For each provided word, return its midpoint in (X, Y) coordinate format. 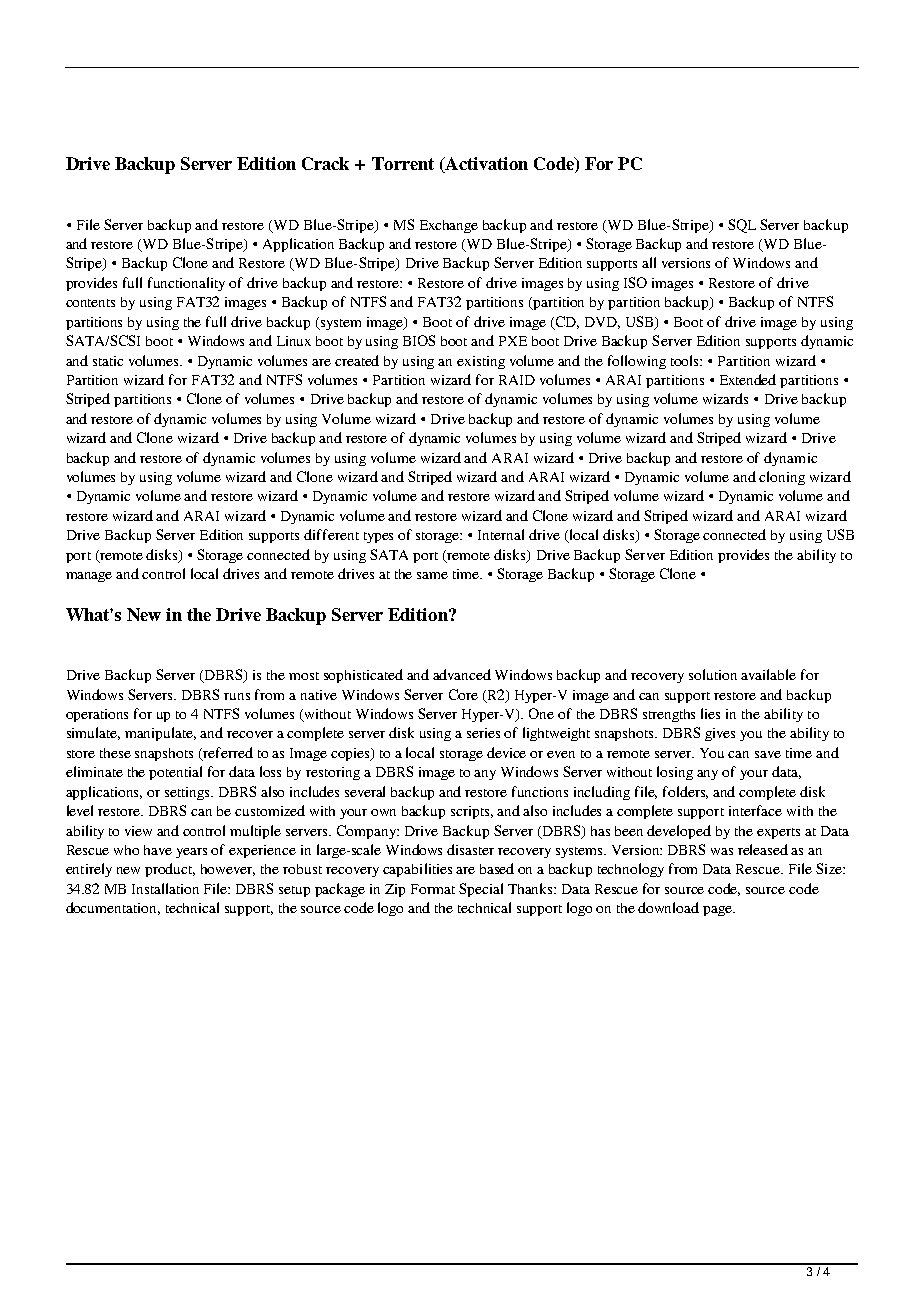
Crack (325, 163)
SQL (742, 226)
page (718, 911)
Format (433, 889)
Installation (165, 888)
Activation (485, 165)
